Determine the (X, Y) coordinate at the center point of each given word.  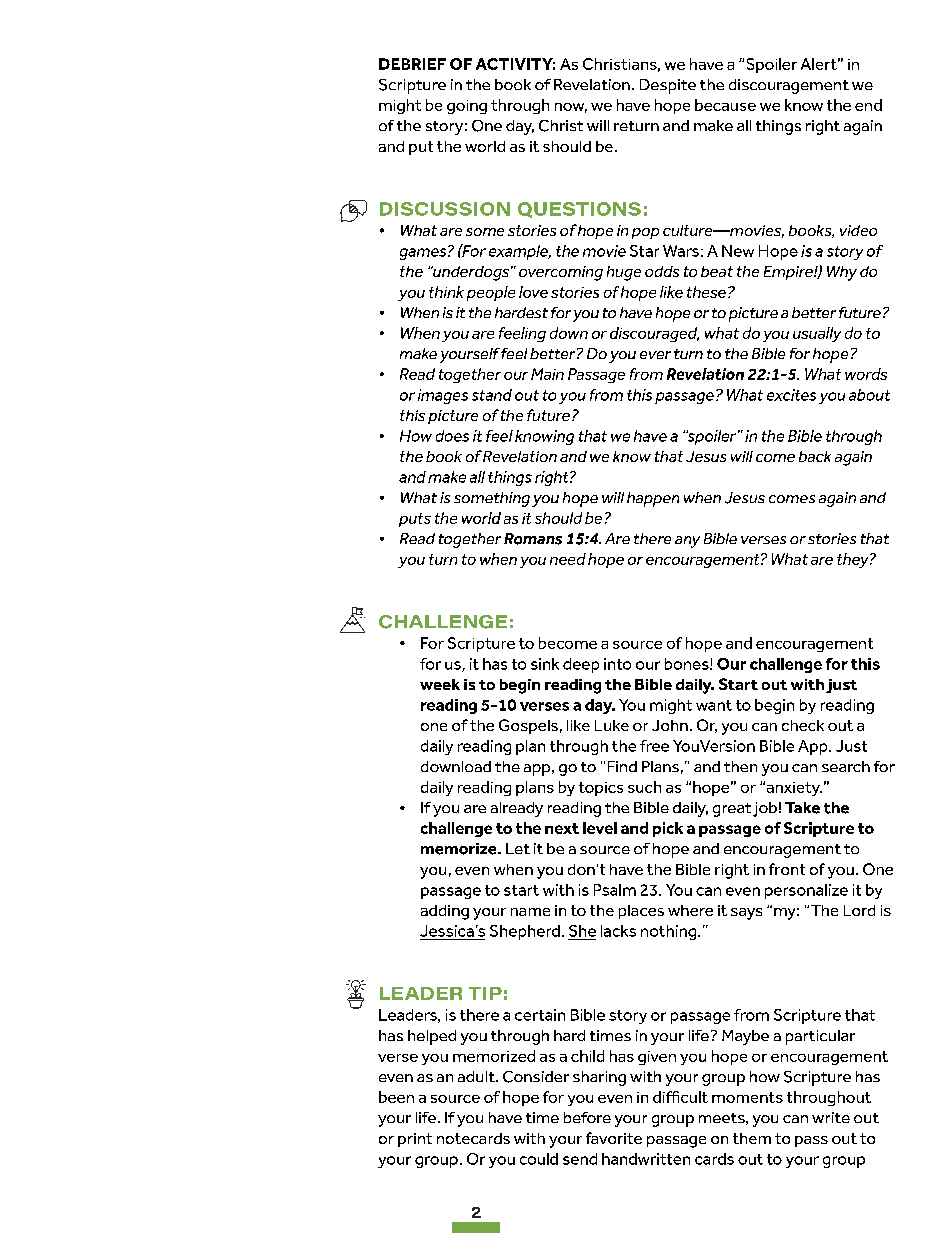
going (467, 107)
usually (817, 334)
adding (445, 912)
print (415, 1140)
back (815, 456)
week (440, 684)
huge (624, 273)
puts (415, 520)
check (803, 725)
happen (653, 499)
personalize (806, 891)
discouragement (789, 86)
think (446, 292)
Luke (612, 725)
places (641, 912)
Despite (668, 86)
